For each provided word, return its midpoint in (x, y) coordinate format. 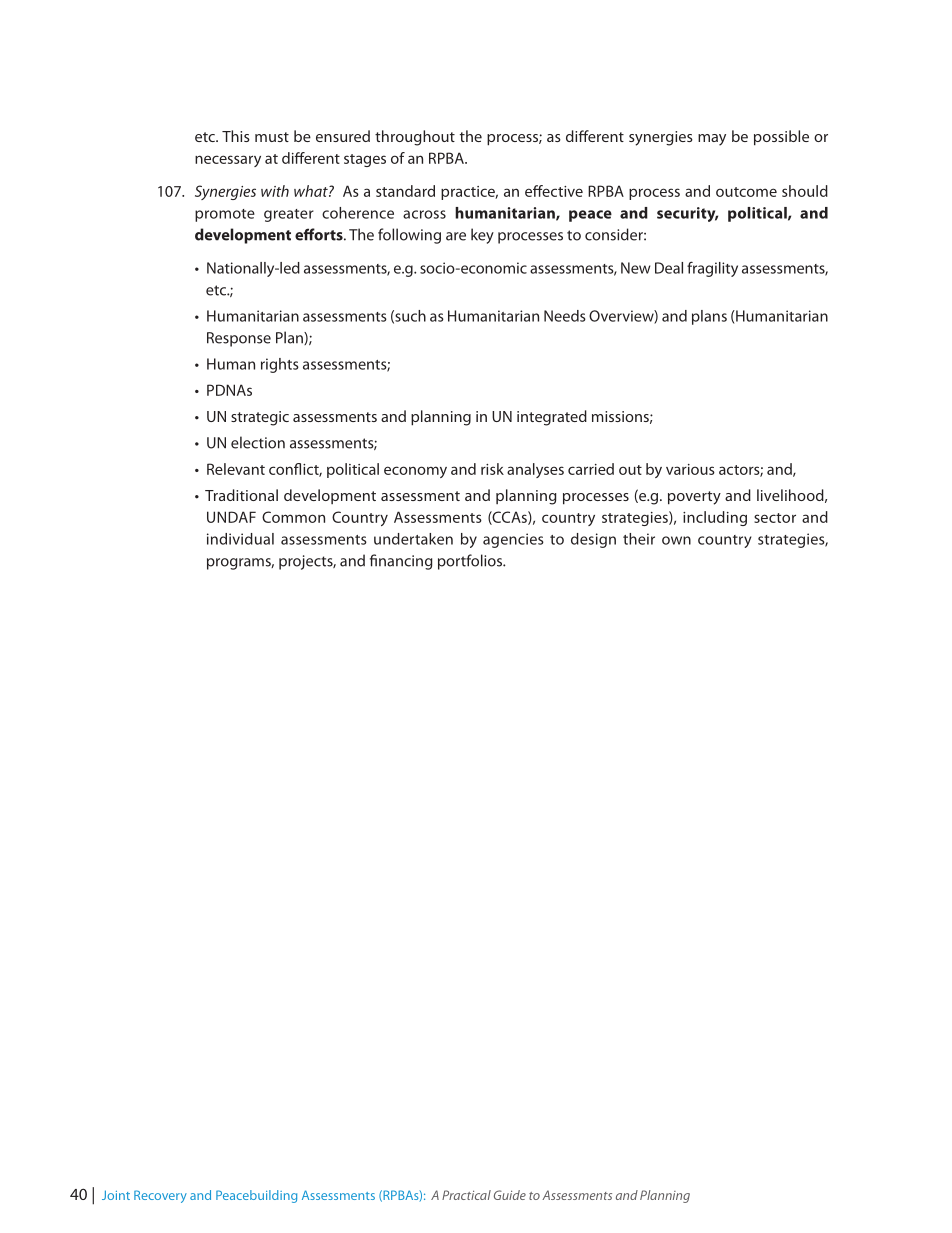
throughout (415, 138)
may (712, 140)
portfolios (471, 562)
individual (240, 539)
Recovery (160, 1196)
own (676, 540)
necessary (228, 161)
